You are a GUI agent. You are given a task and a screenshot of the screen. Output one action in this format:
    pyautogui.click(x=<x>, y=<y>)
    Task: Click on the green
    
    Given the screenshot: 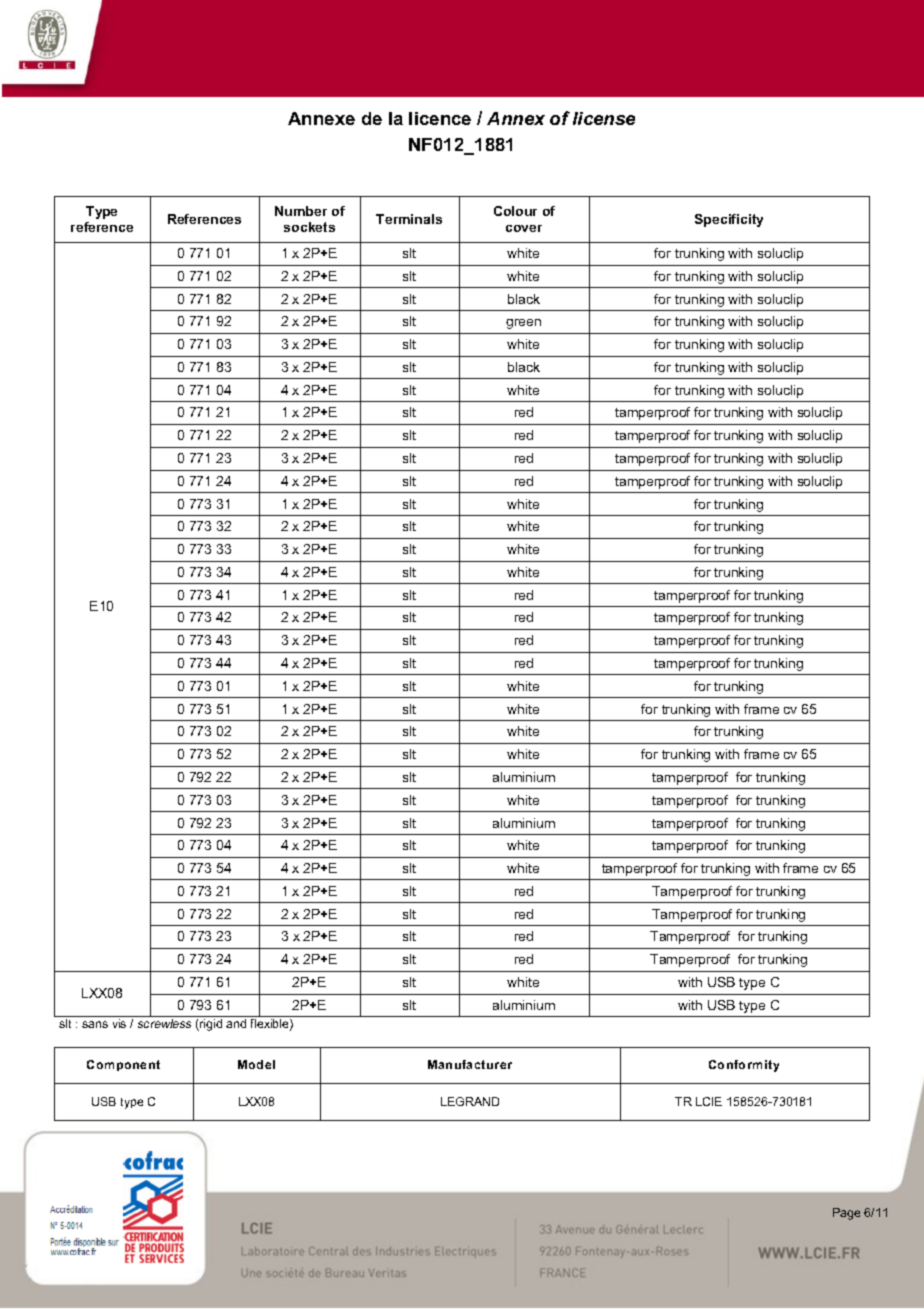 What is the action you would take?
    pyautogui.click(x=523, y=324)
